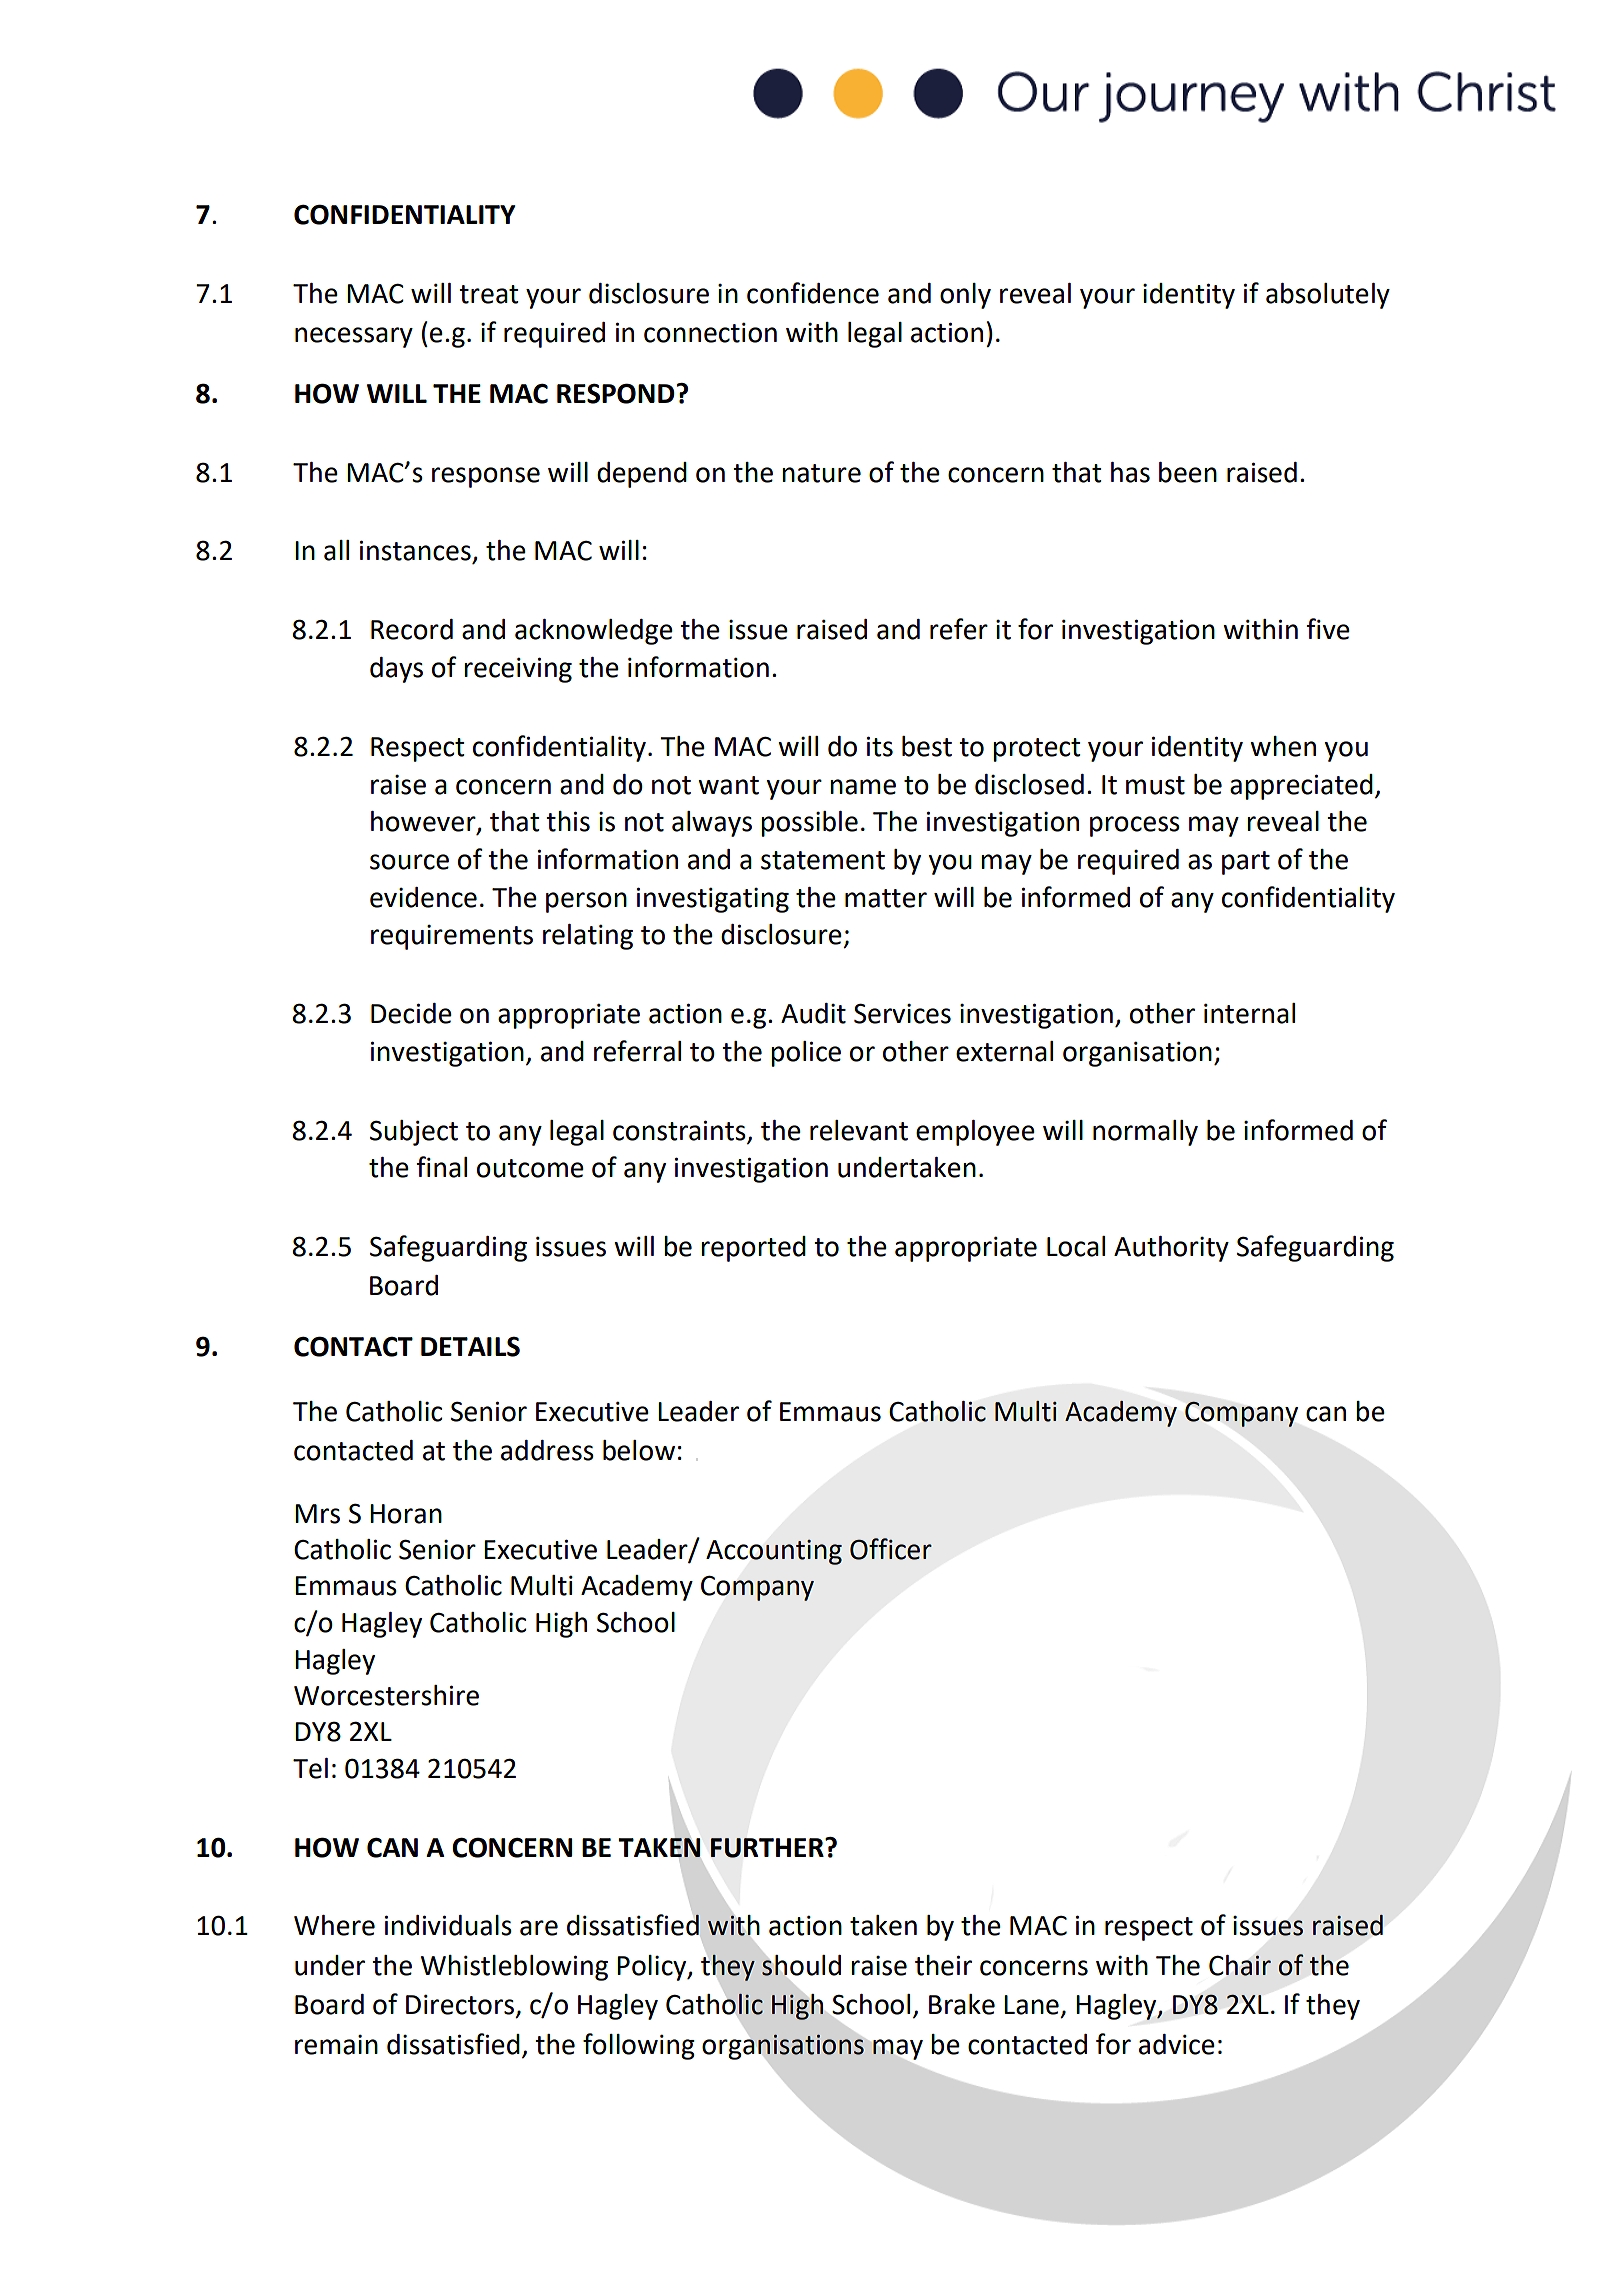 Image resolution: width=1617 pixels, height=2286 pixels. What do you see at coordinates (813, 293) in the screenshot?
I see `confidence` at bounding box center [813, 293].
